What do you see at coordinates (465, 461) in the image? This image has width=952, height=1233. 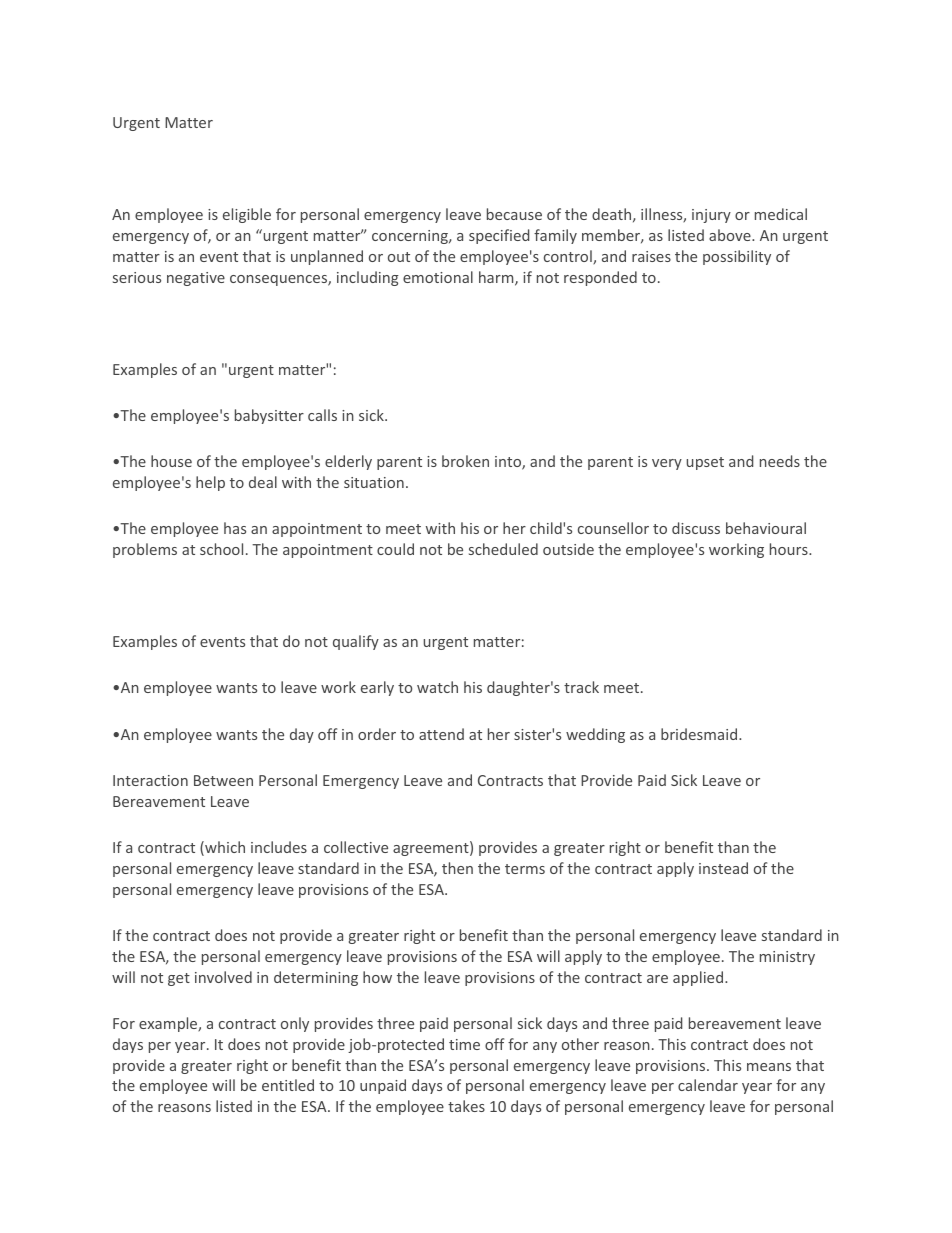 I see `broken` at bounding box center [465, 461].
